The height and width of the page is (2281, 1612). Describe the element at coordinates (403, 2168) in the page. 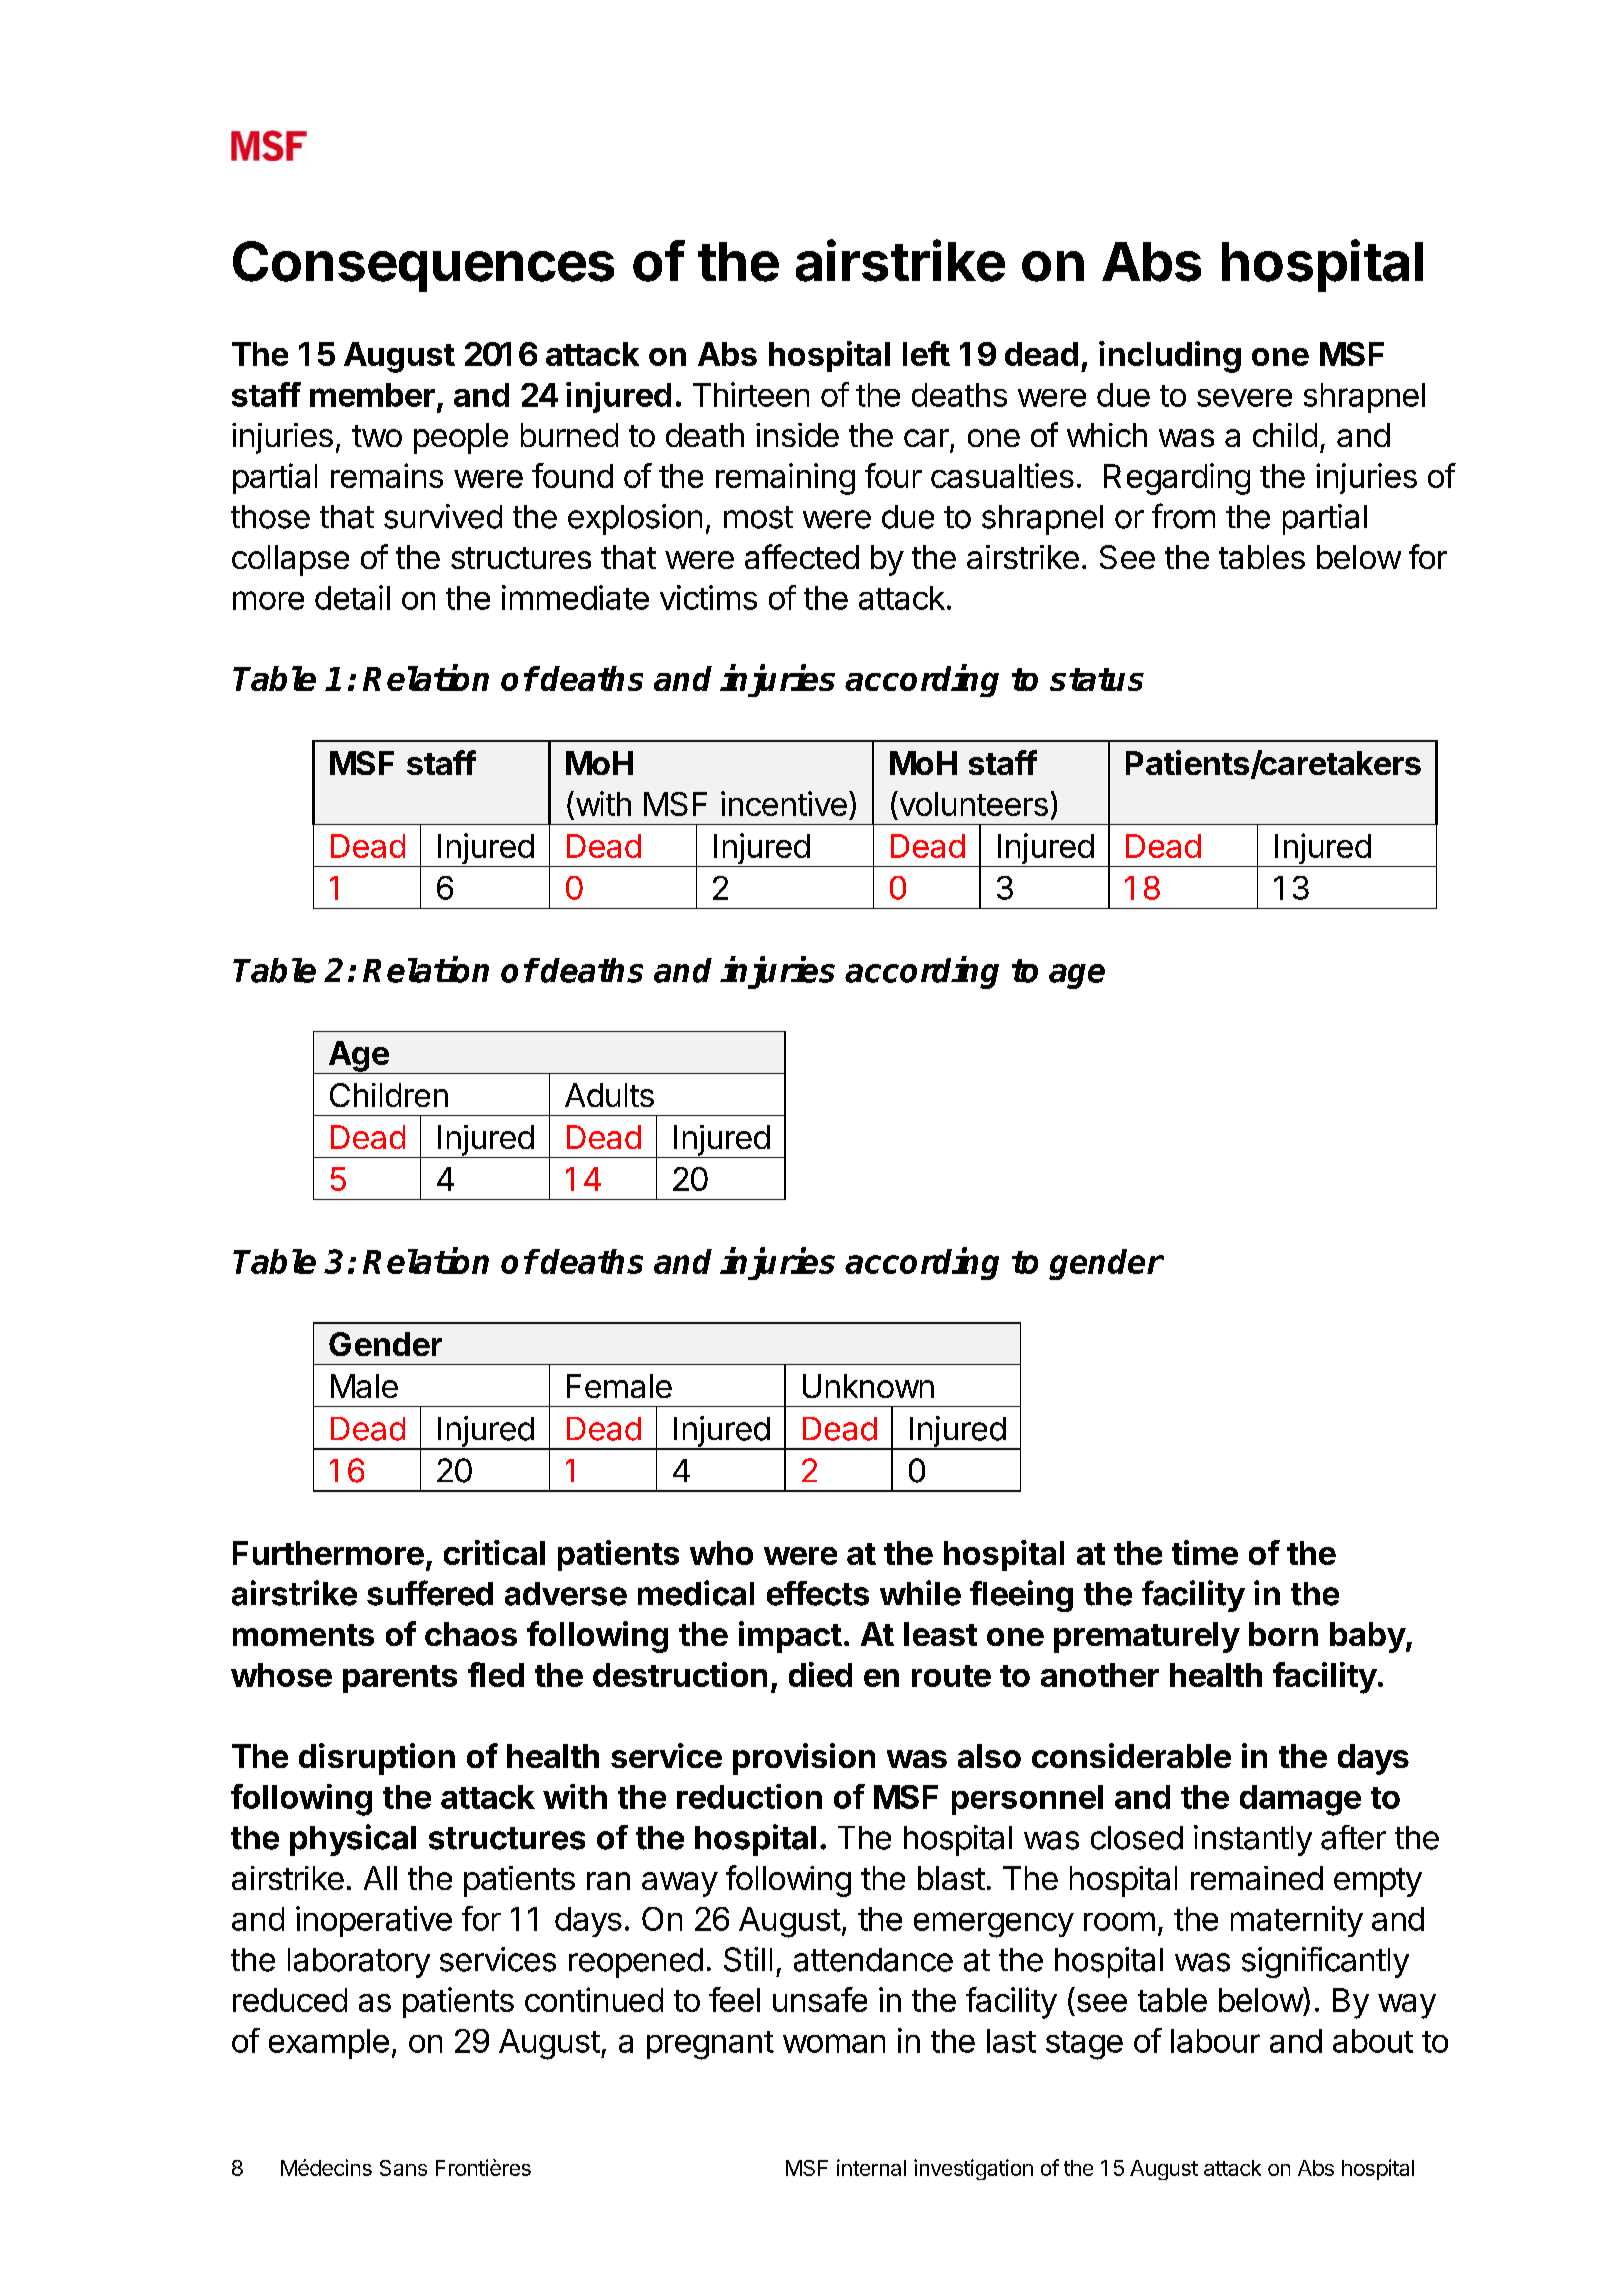

I see `Sans` at that location.
